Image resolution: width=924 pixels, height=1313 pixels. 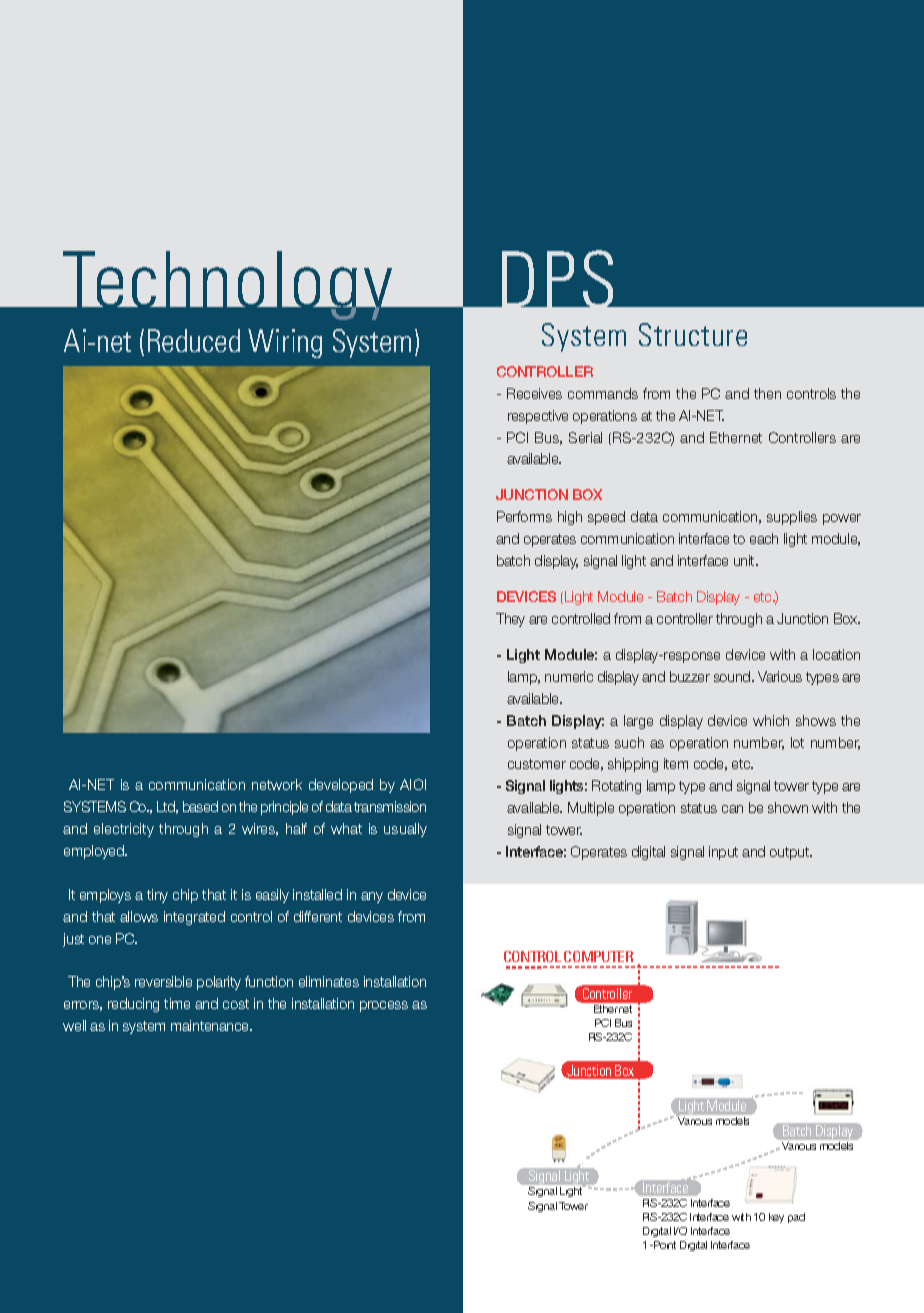 What do you see at coordinates (211, 1025) in the screenshot?
I see `maintenance` at bounding box center [211, 1025].
